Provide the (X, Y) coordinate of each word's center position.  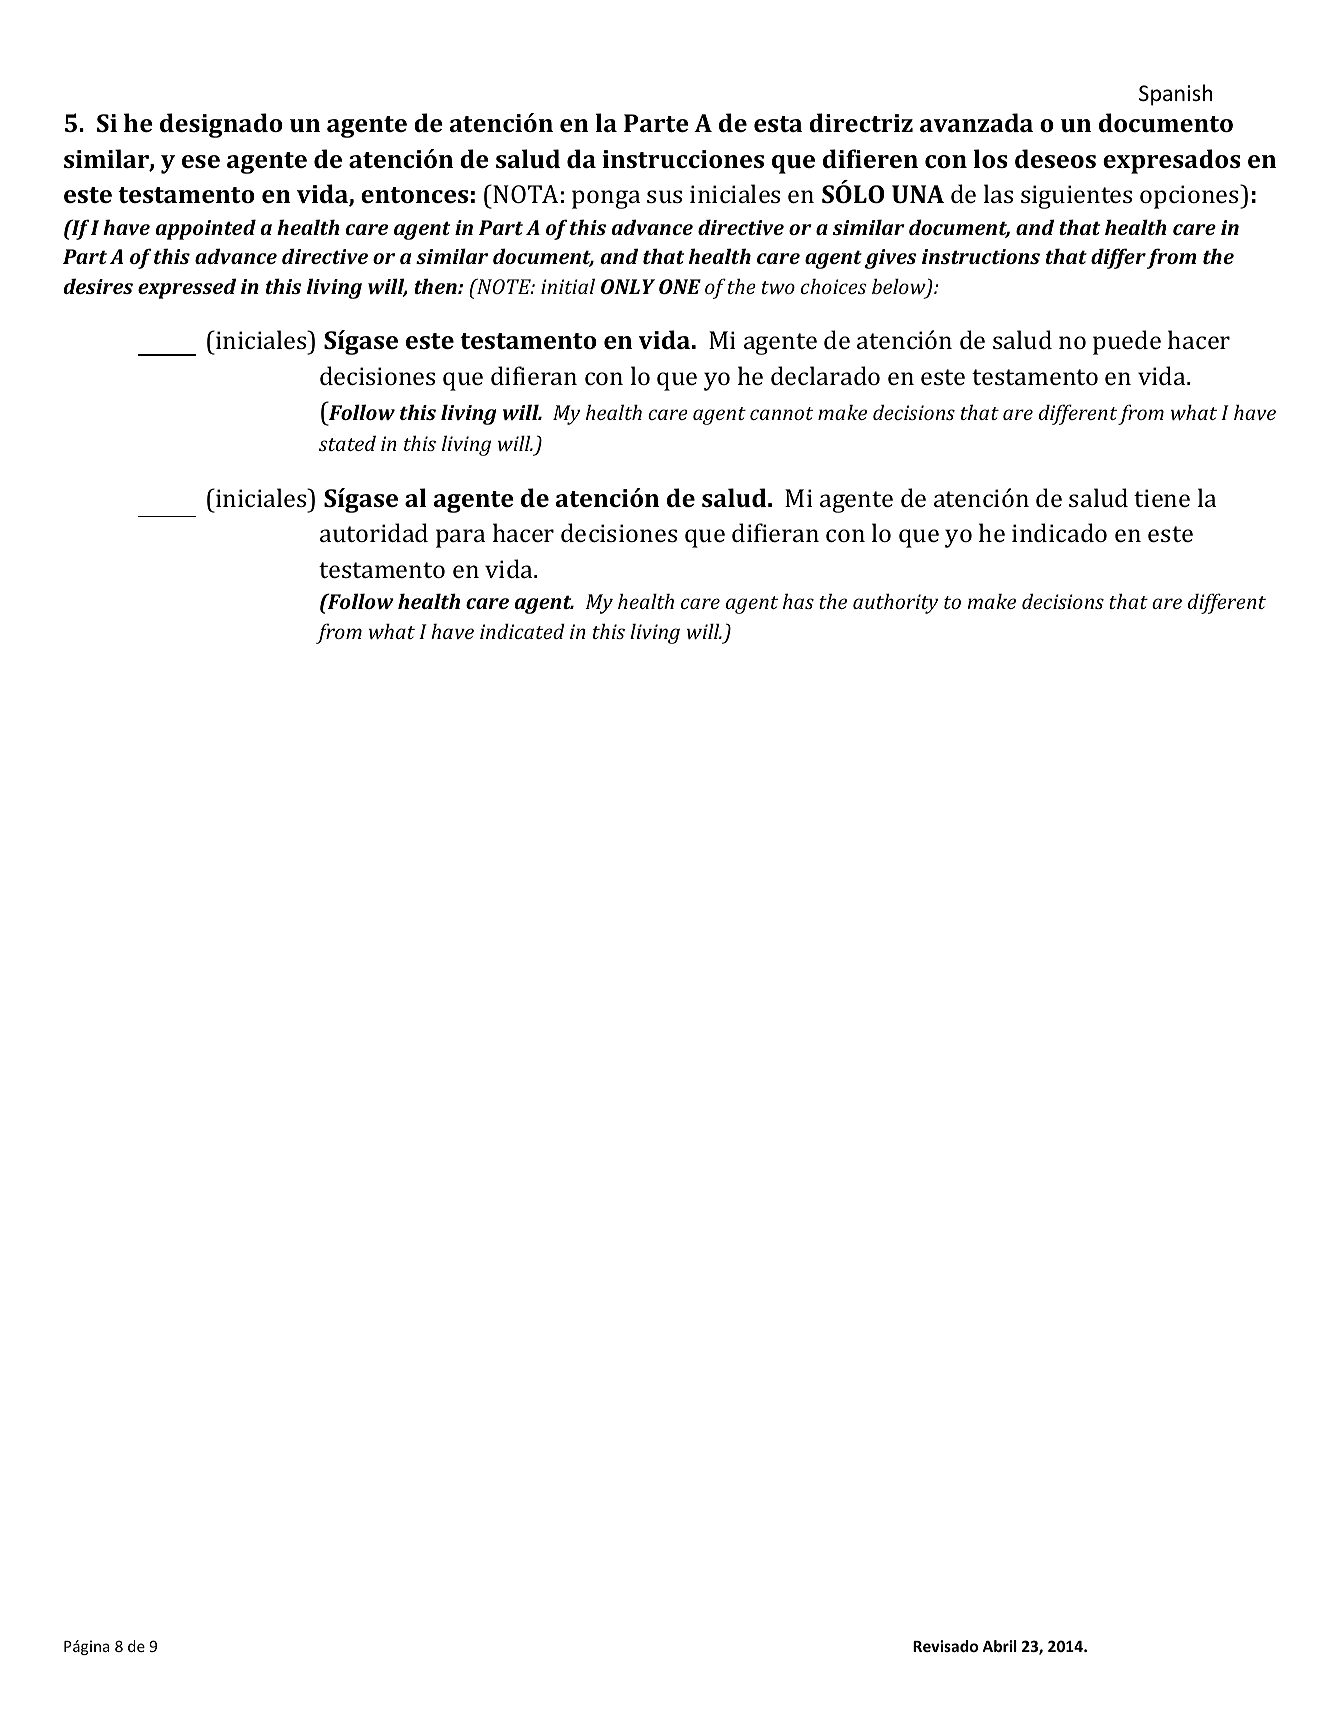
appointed (206, 229)
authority (895, 603)
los (991, 158)
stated (347, 443)
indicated (522, 631)
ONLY (628, 286)
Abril (999, 1646)
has (798, 601)
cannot (781, 413)
